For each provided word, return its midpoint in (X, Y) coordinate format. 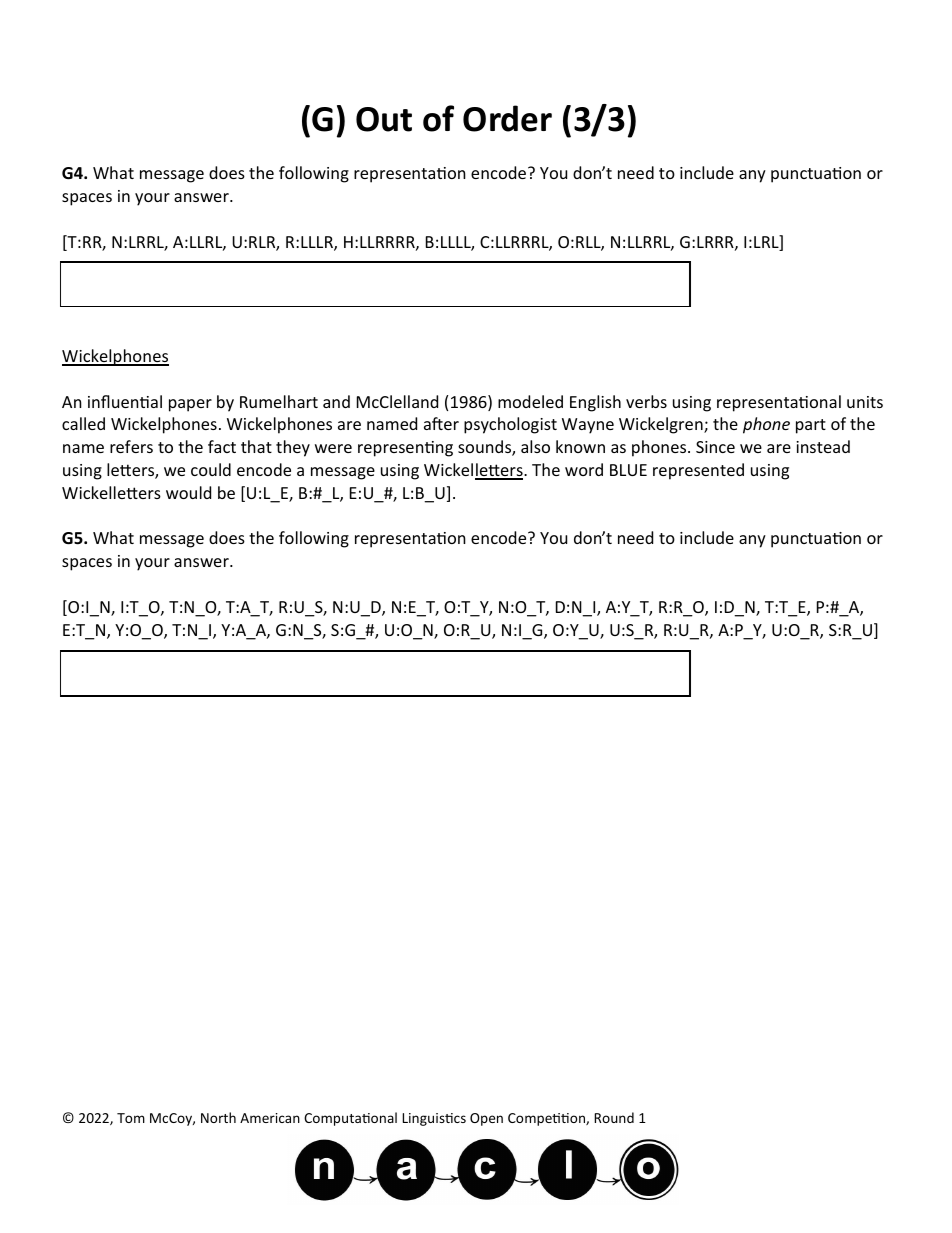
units (865, 402)
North (218, 1117)
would (188, 492)
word (584, 469)
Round (614, 1117)
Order (507, 118)
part (811, 426)
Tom (131, 1118)
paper (190, 405)
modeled (530, 401)
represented (698, 471)
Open (486, 1119)
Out (384, 119)
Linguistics (434, 1119)
